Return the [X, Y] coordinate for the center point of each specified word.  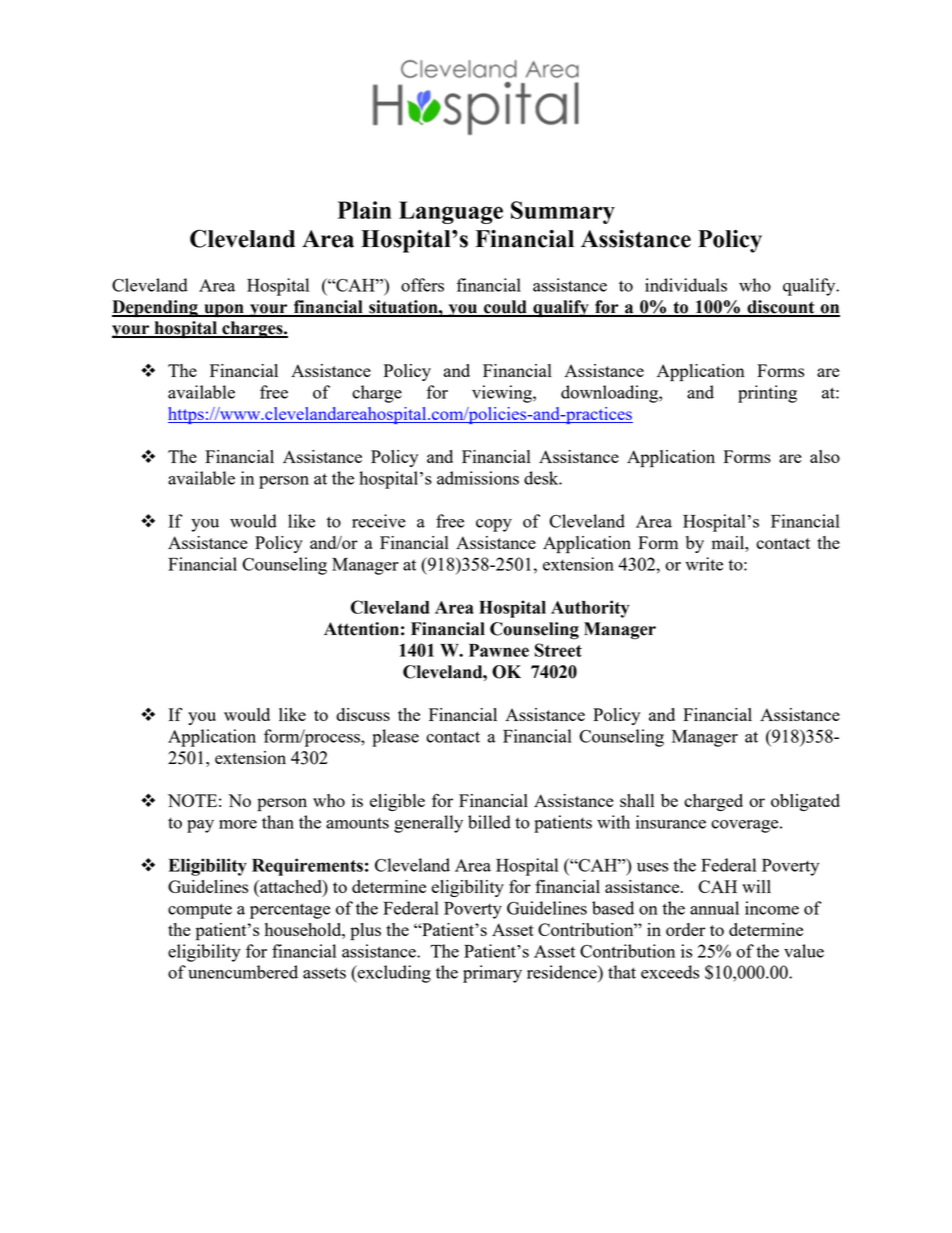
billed [489, 822]
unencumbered [243, 972]
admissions [478, 478]
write [704, 564]
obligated [805, 802]
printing [767, 394]
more [238, 824]
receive [379, 521]
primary [492, 974]
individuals [686, 285]
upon [224, 310]
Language [451, 212]
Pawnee [499, 650]
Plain [364, 210]
